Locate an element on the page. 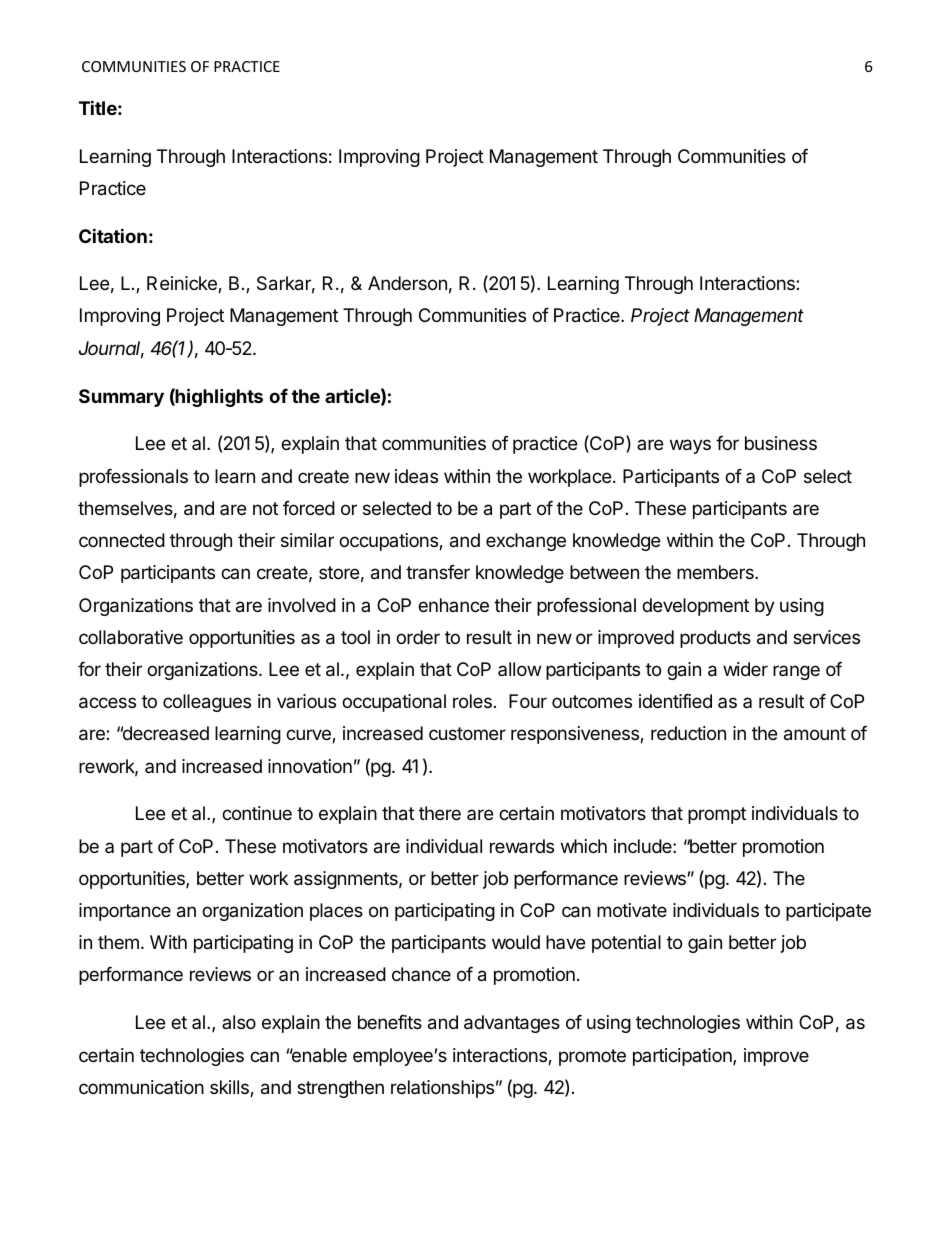 The height and width of the image is (1233, 952). skills is located at coordinates (230, 1088).
